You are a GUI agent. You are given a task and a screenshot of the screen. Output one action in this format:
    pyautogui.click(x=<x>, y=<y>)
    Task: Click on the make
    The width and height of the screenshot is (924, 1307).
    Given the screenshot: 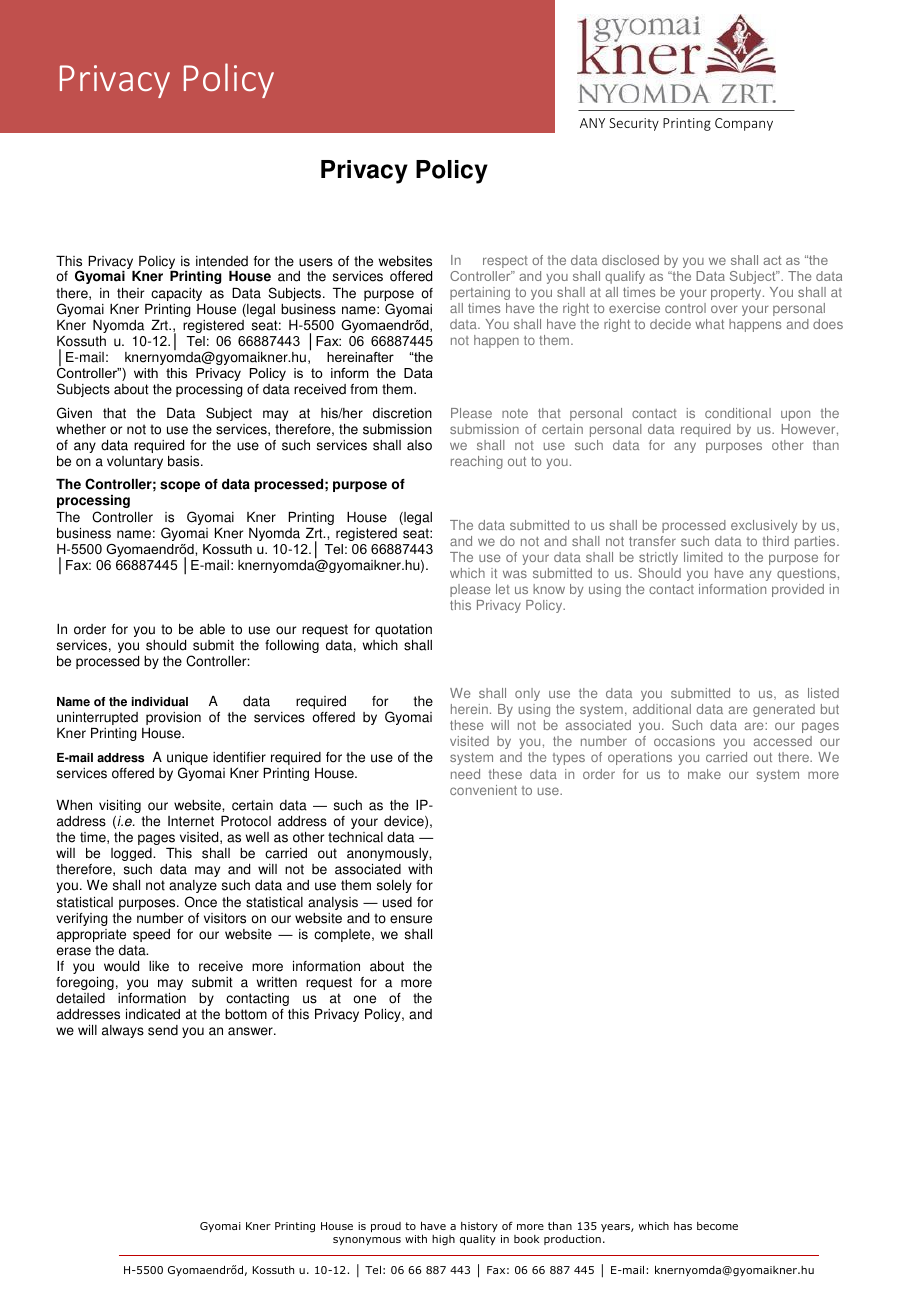 What is the action you would take?
    pyautogui.click(x=704, y=774)
